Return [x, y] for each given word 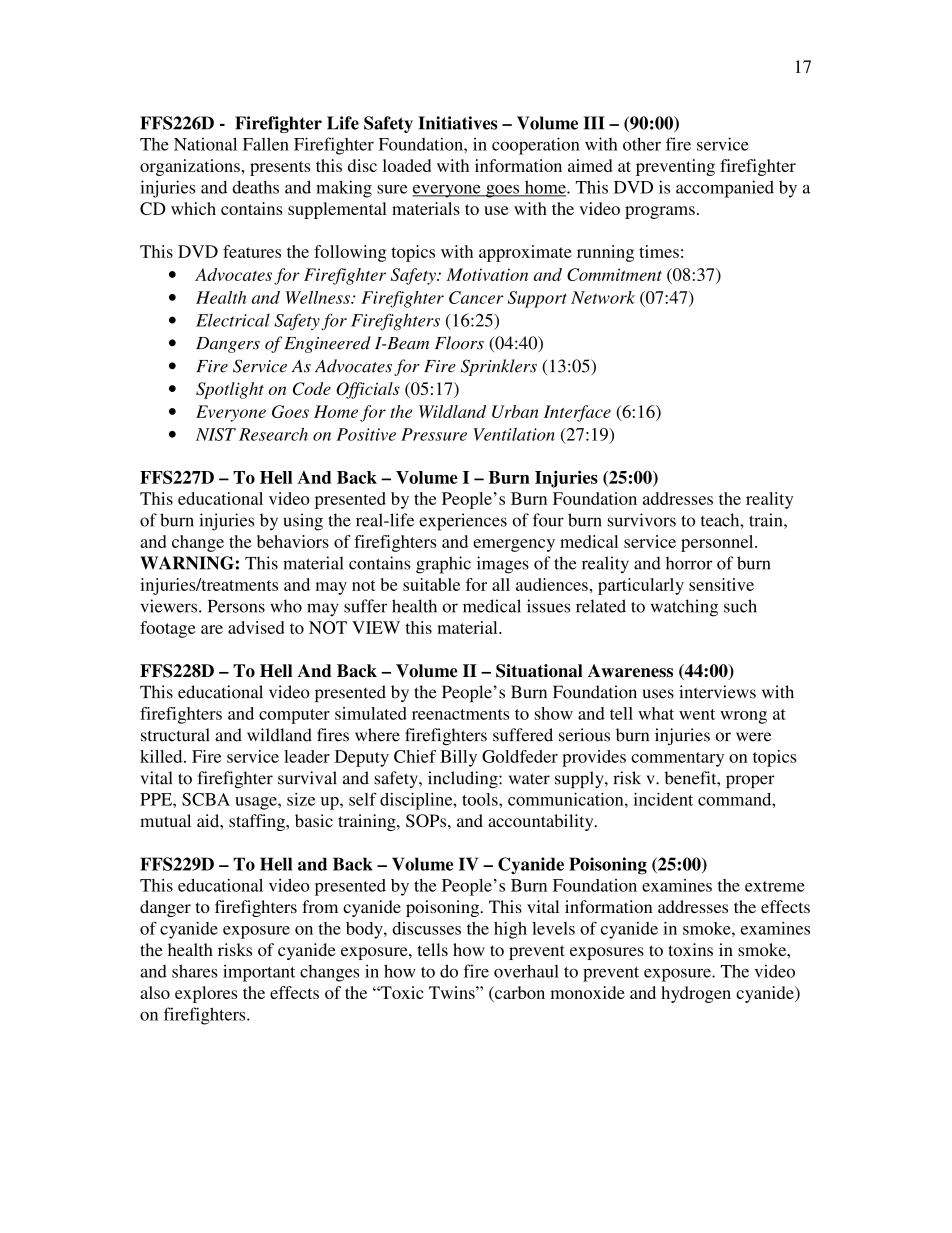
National [205, 144]
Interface [577, 413]
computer [294, 716]
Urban [515, 411]
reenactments [460, 714]
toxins [691, 949]
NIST [216, 434]
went [697, 714]
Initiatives [457, 123]
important [259, 973]
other [642, 144]
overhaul [526, 971]
